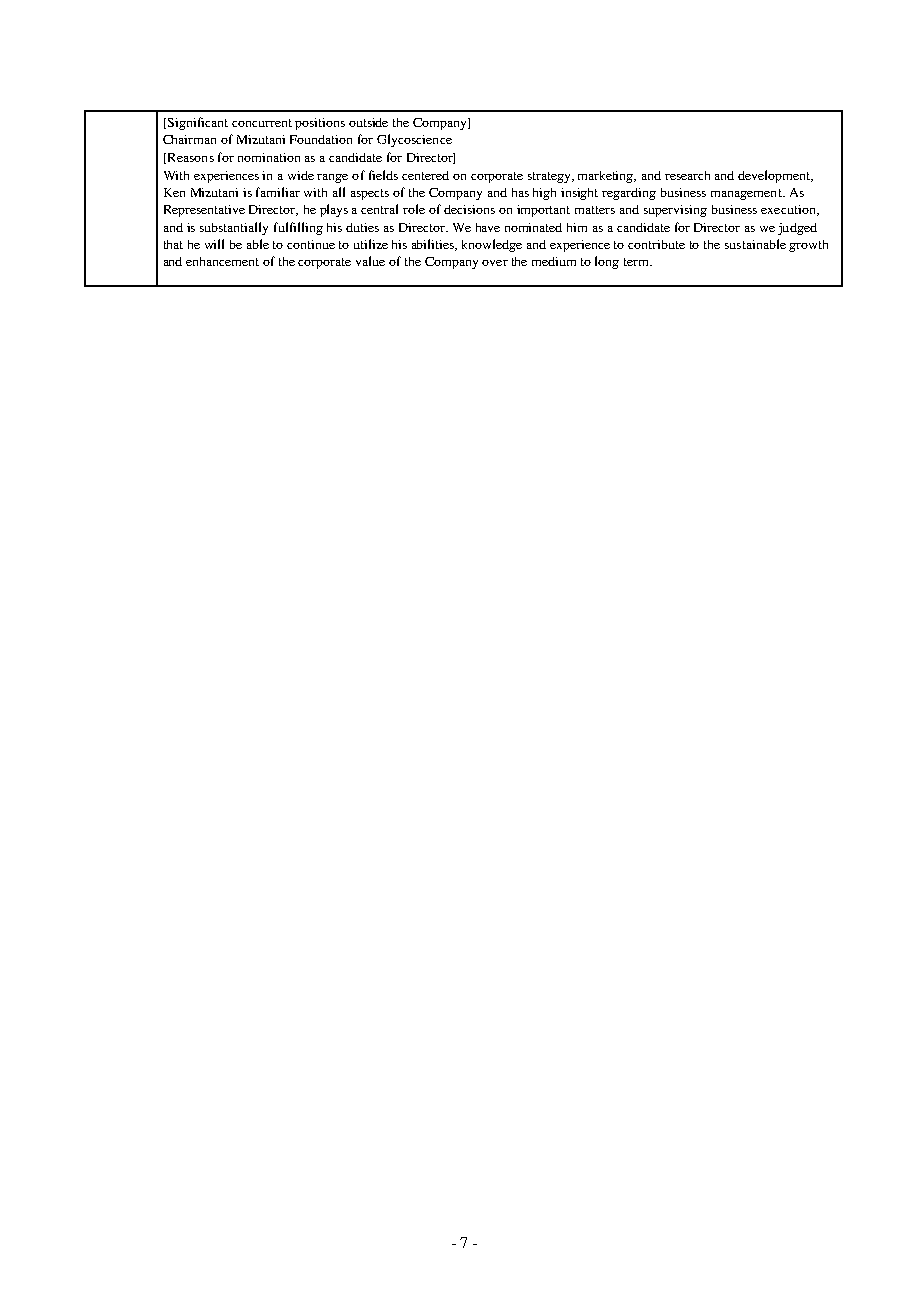 This document has width=924, height=1307. Describe the element at coordinates (278, 192) in the document. I see `familiar` at that location.
